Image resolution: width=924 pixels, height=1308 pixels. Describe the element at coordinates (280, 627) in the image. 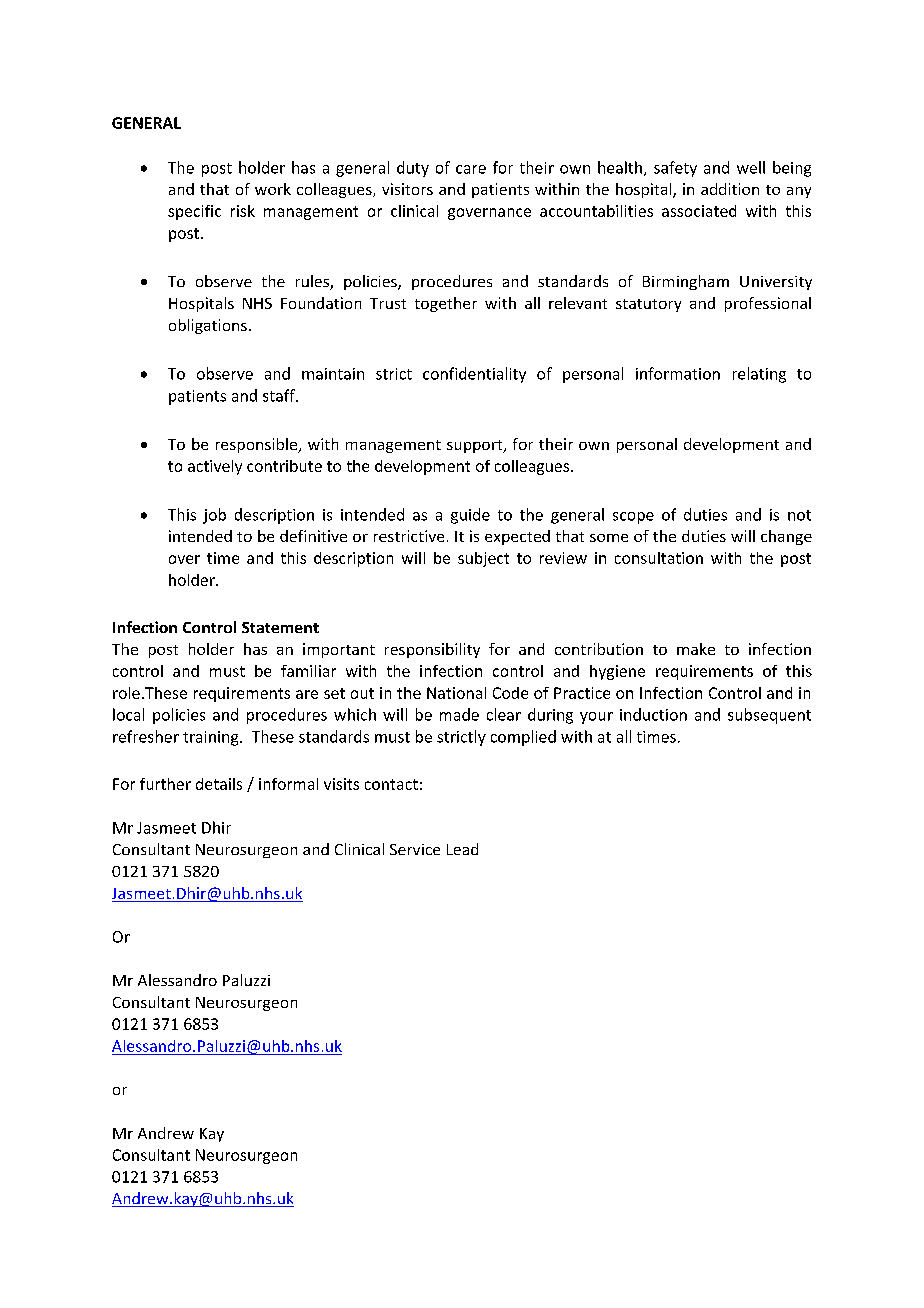

I see `Statement` at that location.
